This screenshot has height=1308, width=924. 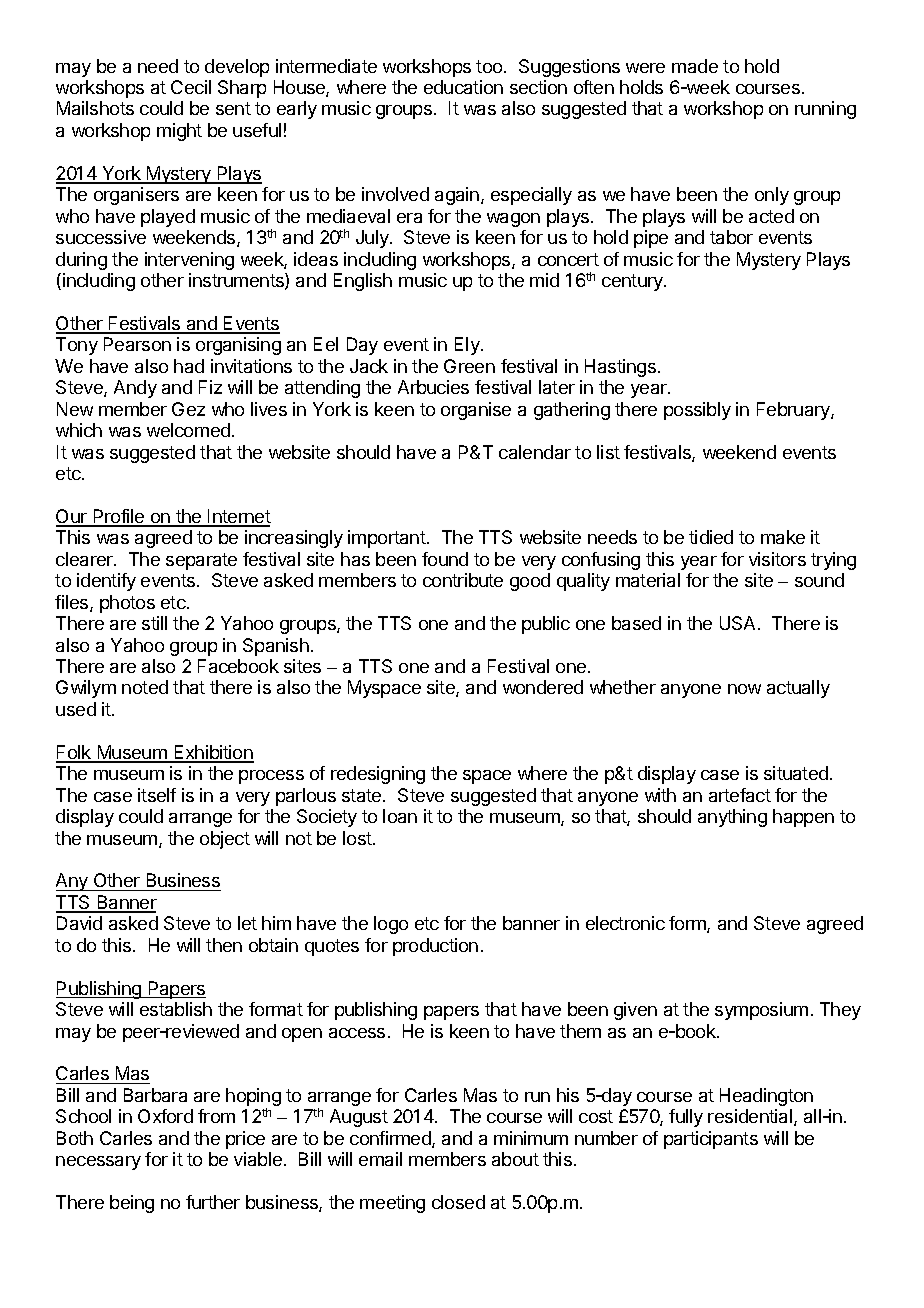 What do you see at coordinates (732, 818) in the screenshot?
I see `anything` at bounding box center [732, 818].
